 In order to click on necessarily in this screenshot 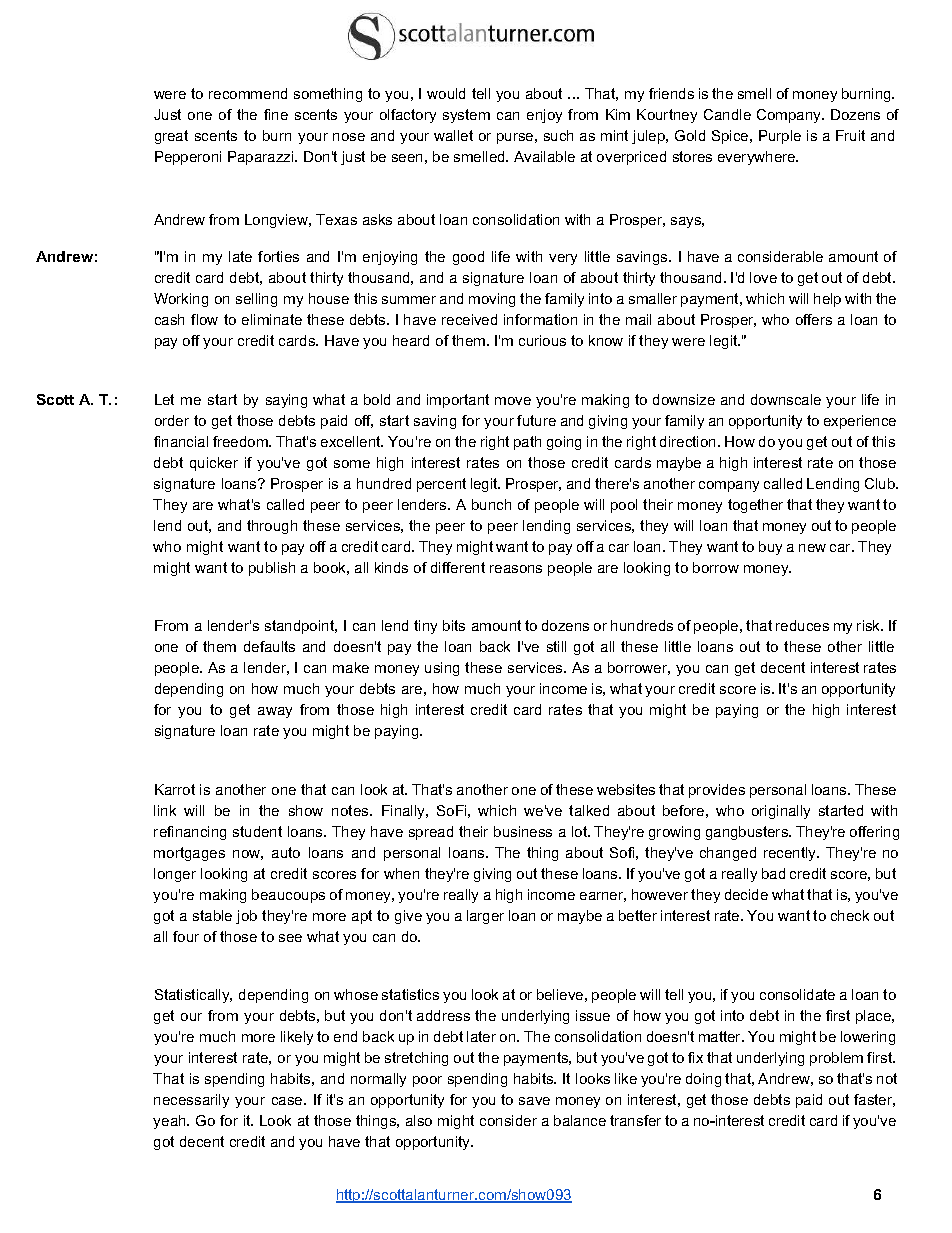, I will do `click(191, 1101)`.
